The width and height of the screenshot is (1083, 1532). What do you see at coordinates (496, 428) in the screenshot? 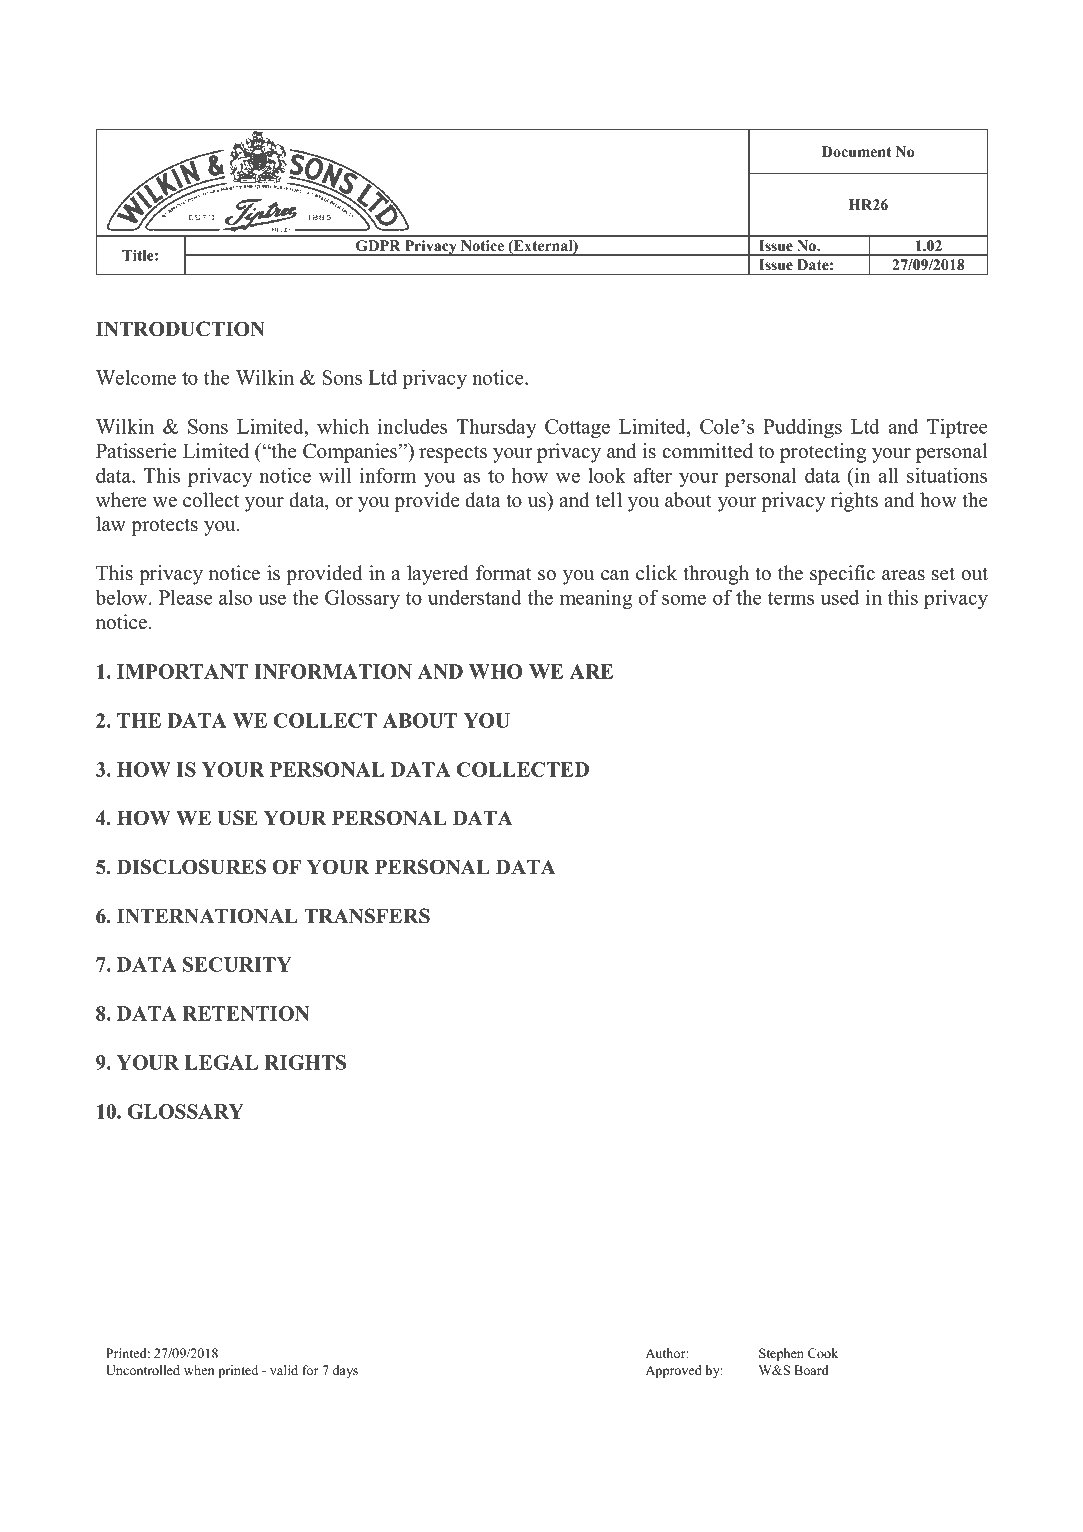
I see `Thursday` at bounding box center [496, 428].
